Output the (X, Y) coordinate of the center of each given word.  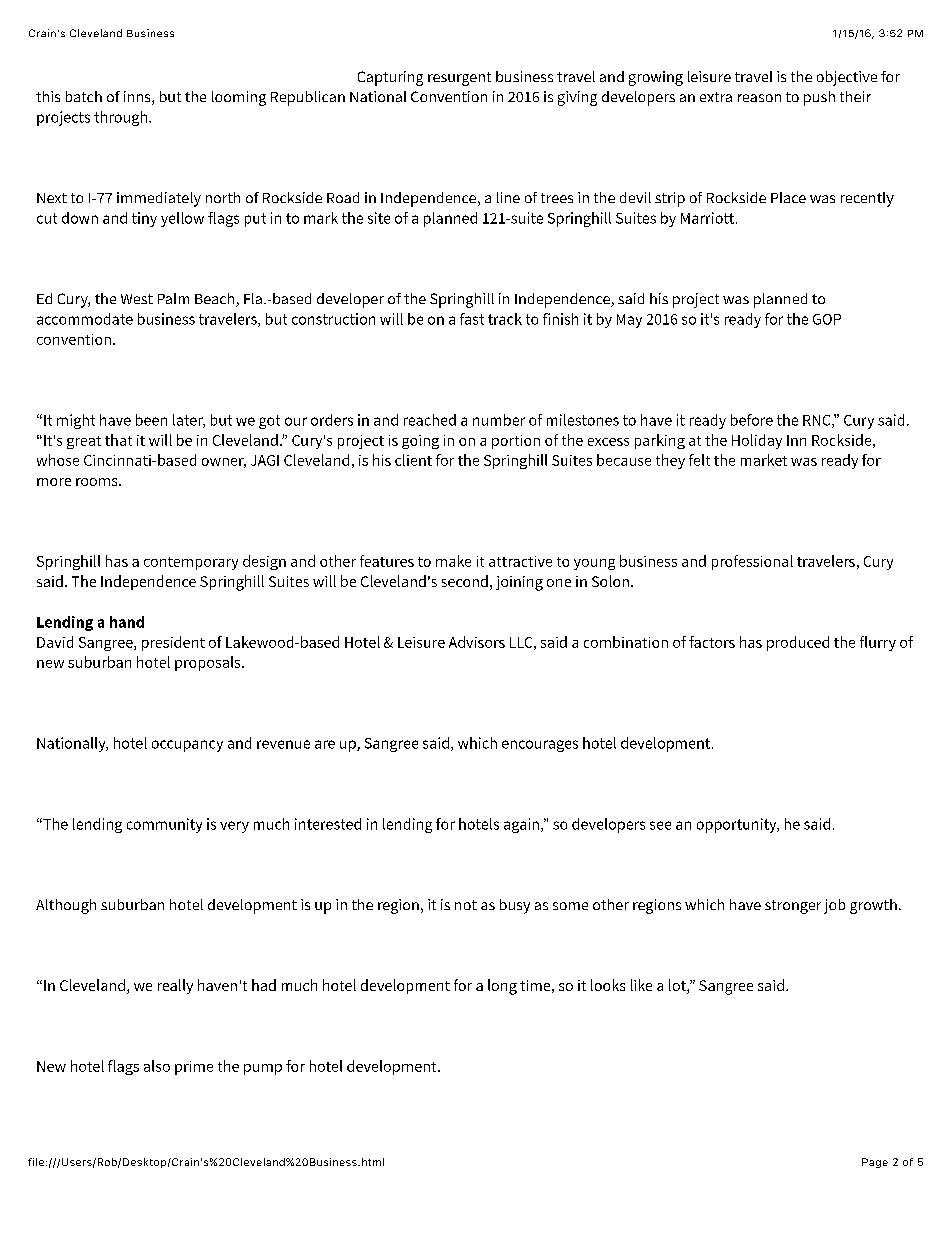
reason (759, 98)
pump (263, 1069)
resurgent (459, 79)
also (157, 1066)
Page (875, 1163)
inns (138, 98)
